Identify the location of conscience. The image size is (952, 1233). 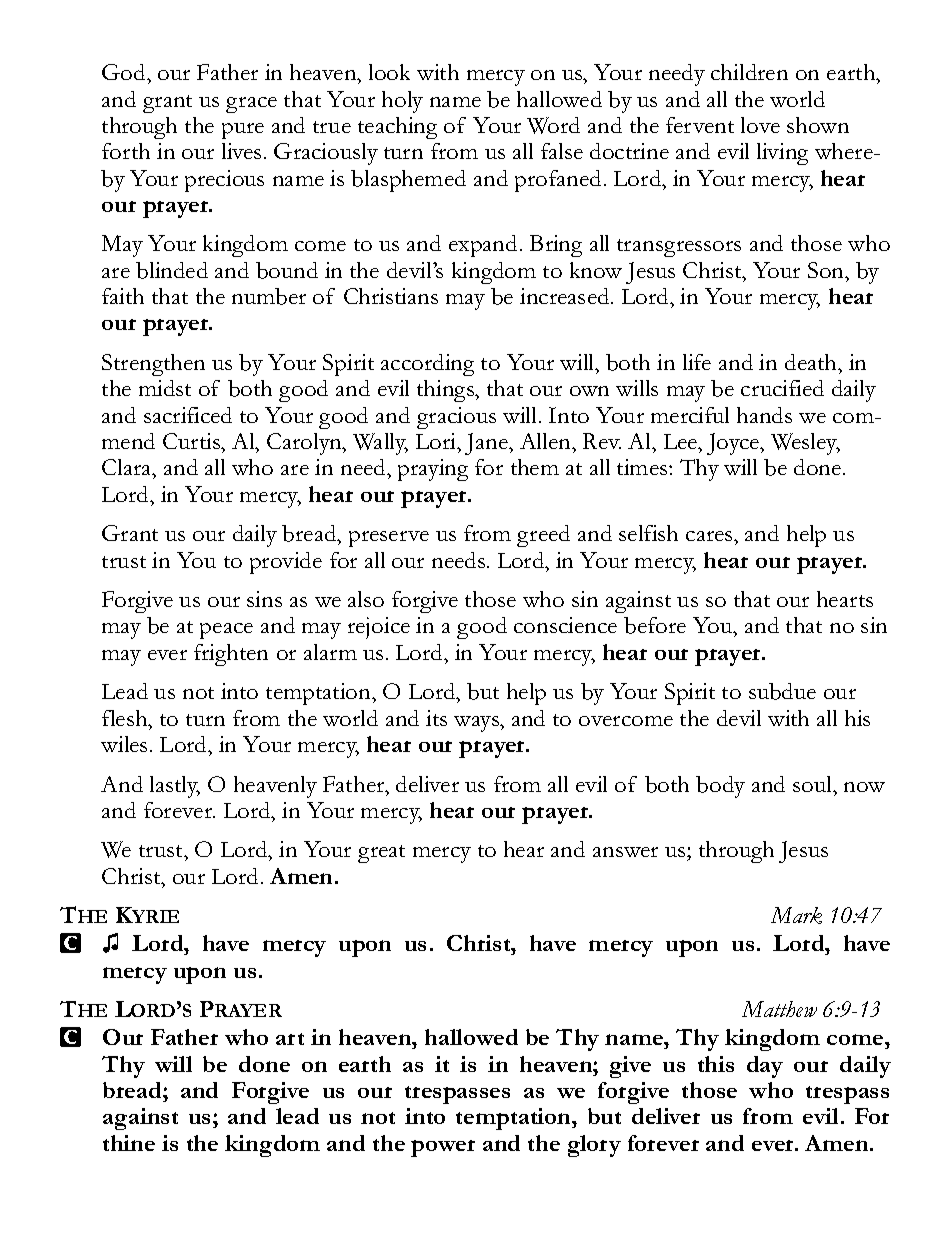
(565, 625).
